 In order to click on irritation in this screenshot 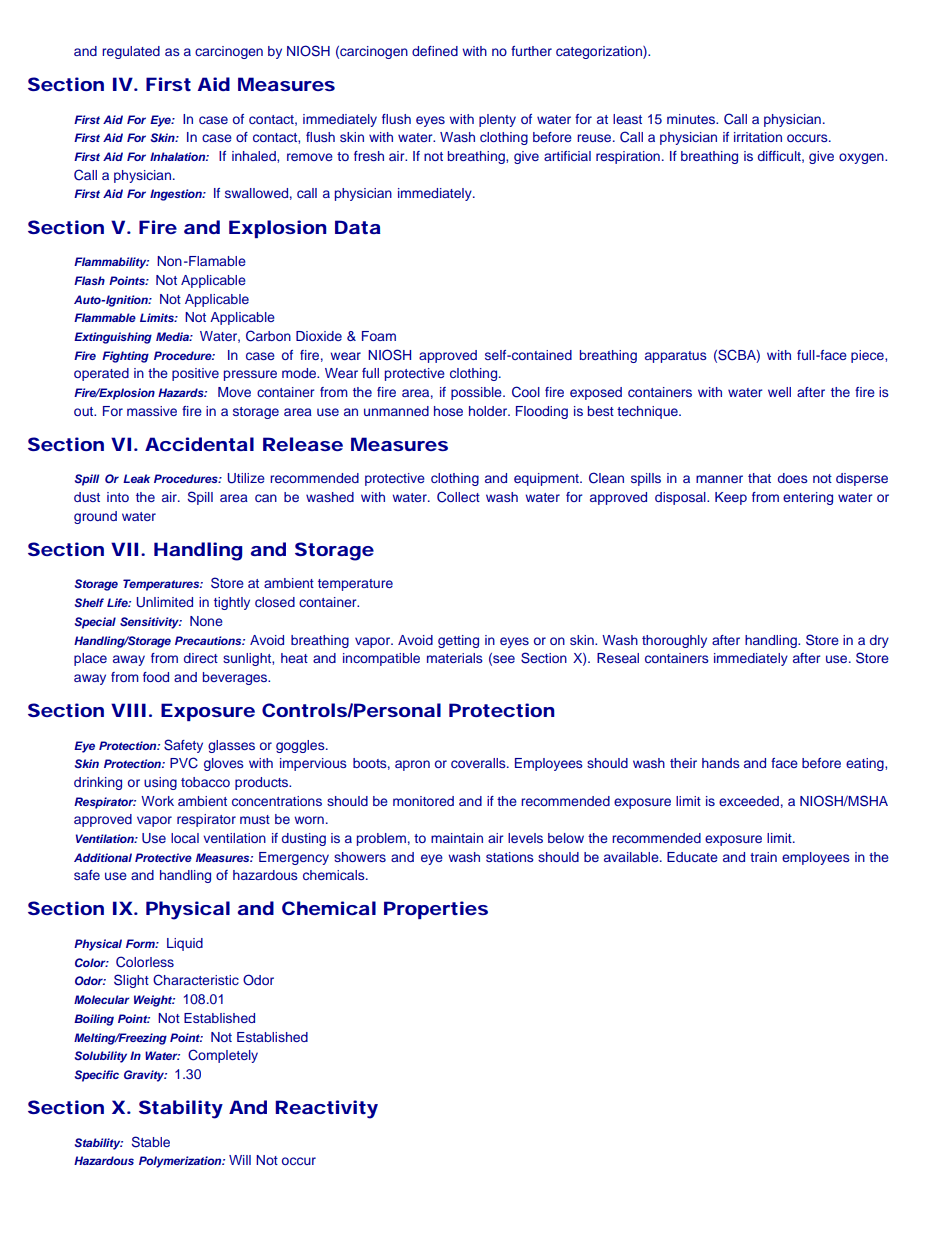, I will do `click(758, 137)`.
